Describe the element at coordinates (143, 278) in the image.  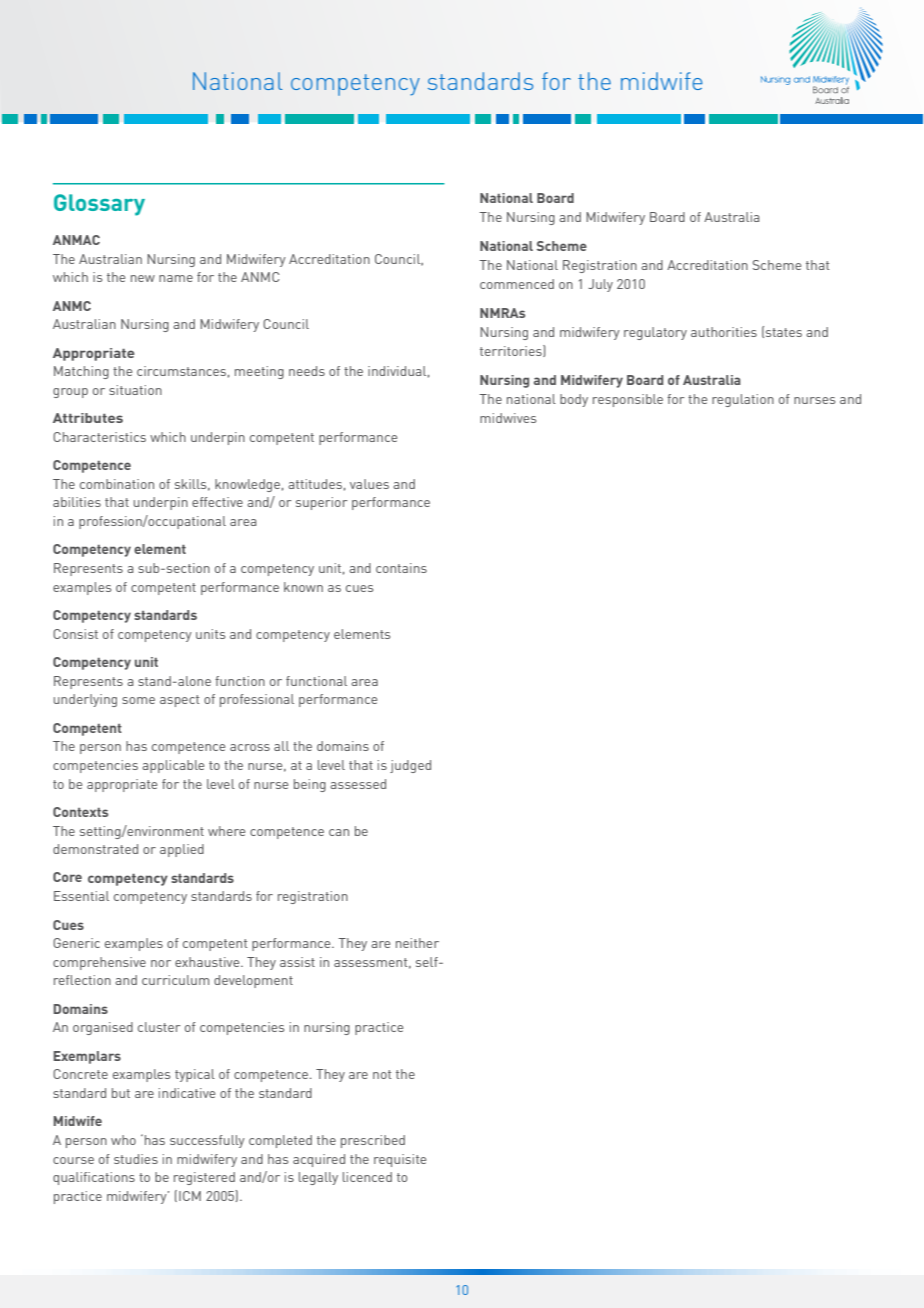
I see `new` at that location.
